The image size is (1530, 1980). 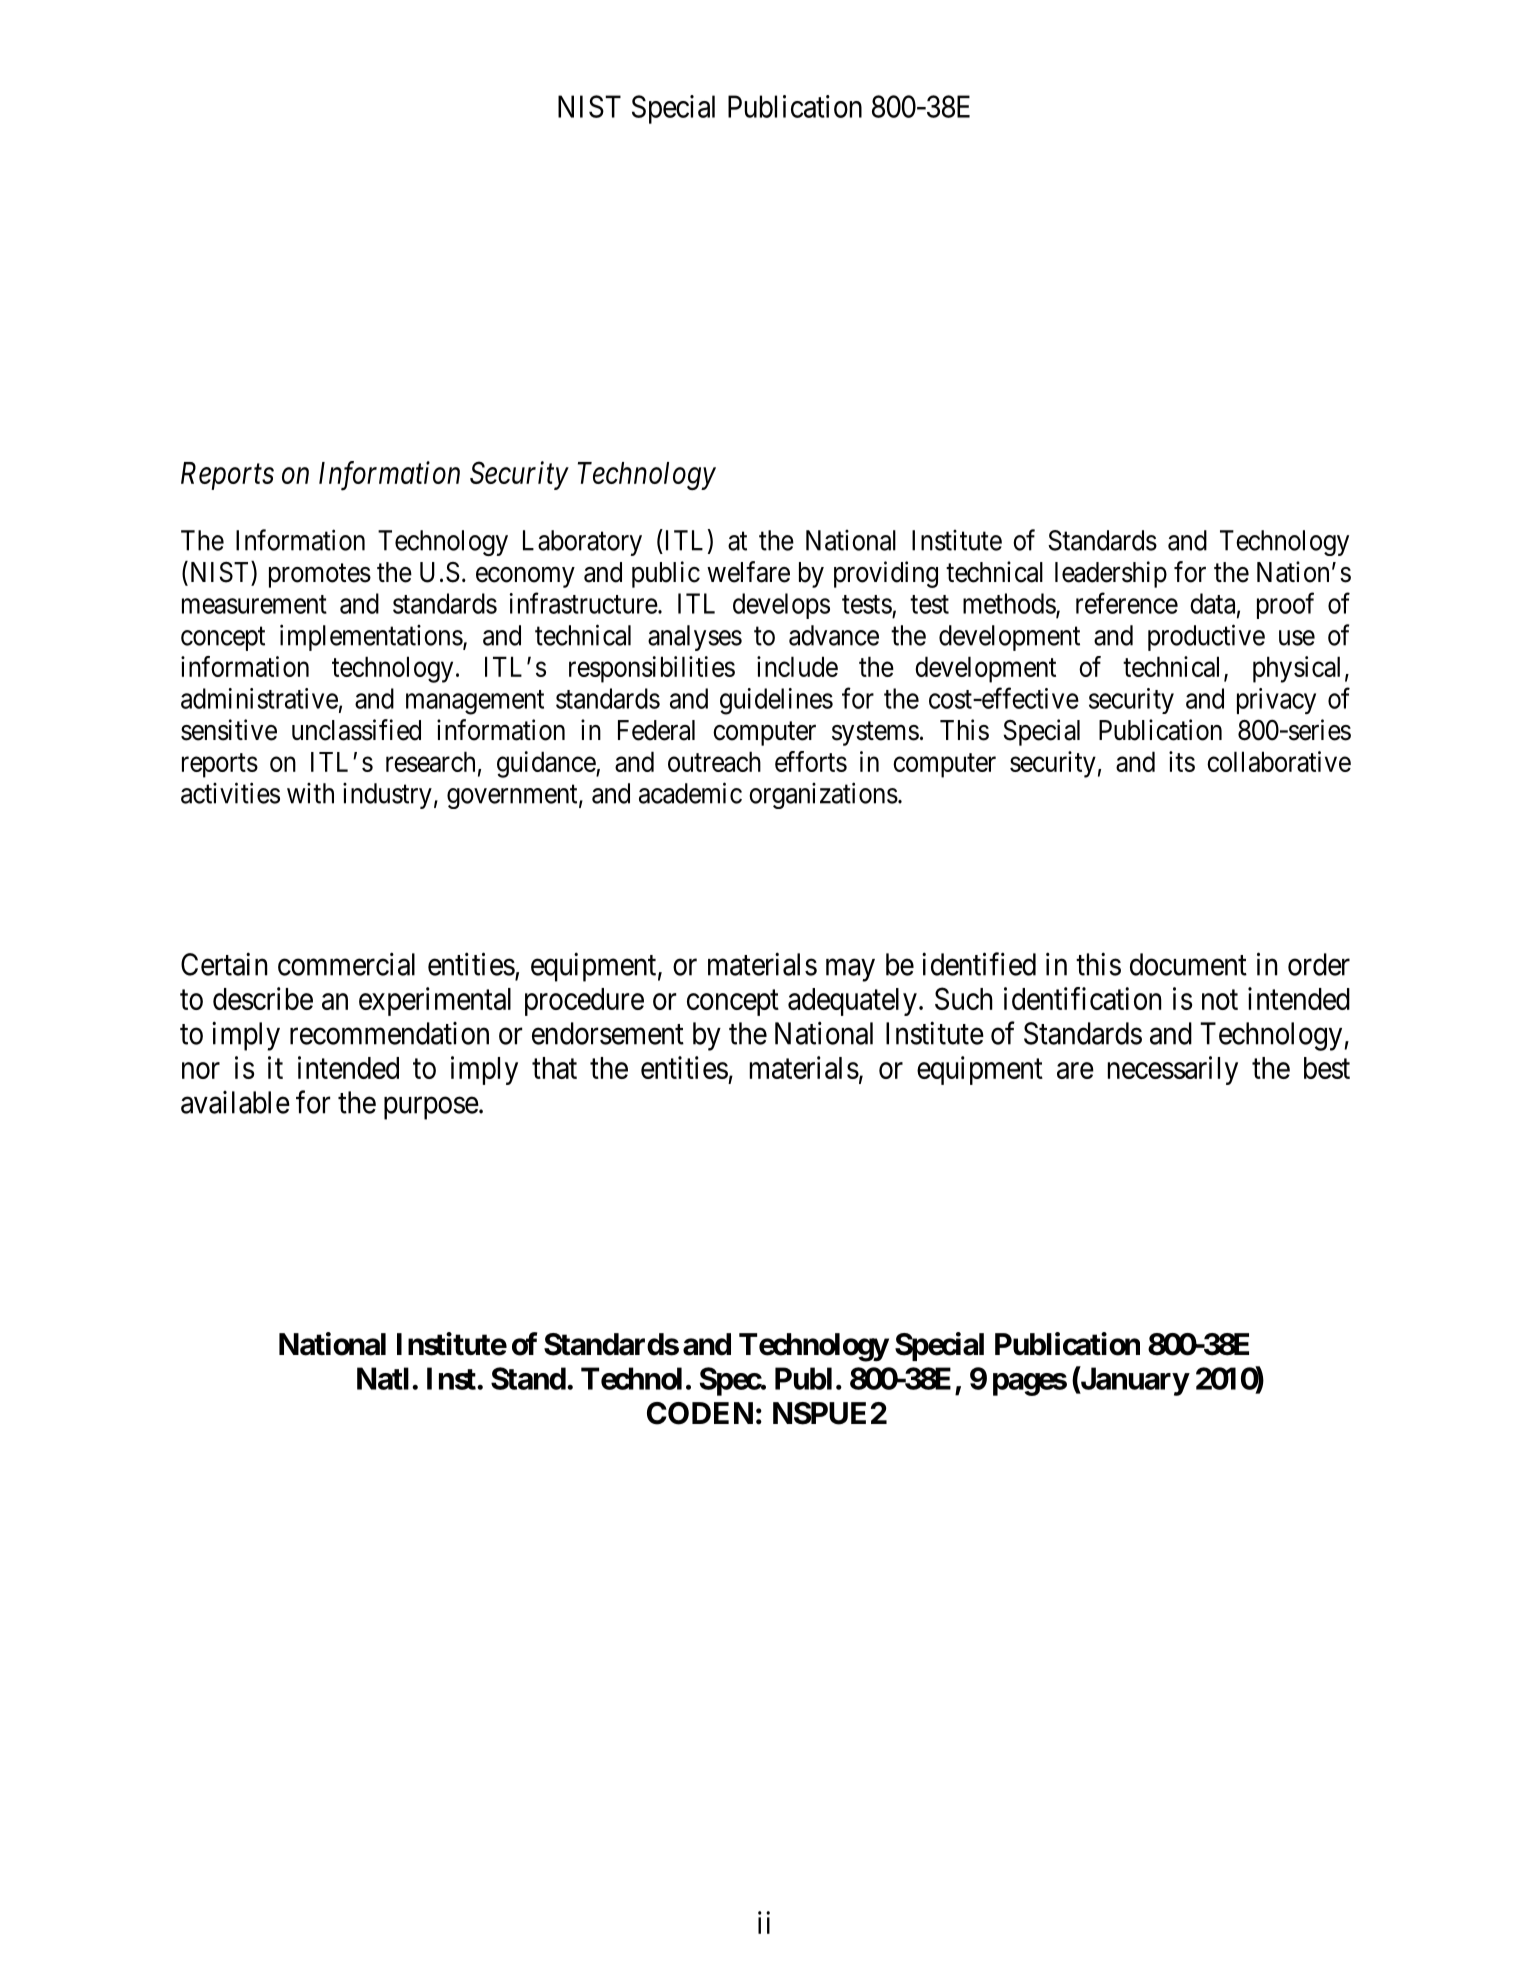 What do you see at coordinates (346, 964) in the document?
I see `commercial` at bounding box center [346, 964].
